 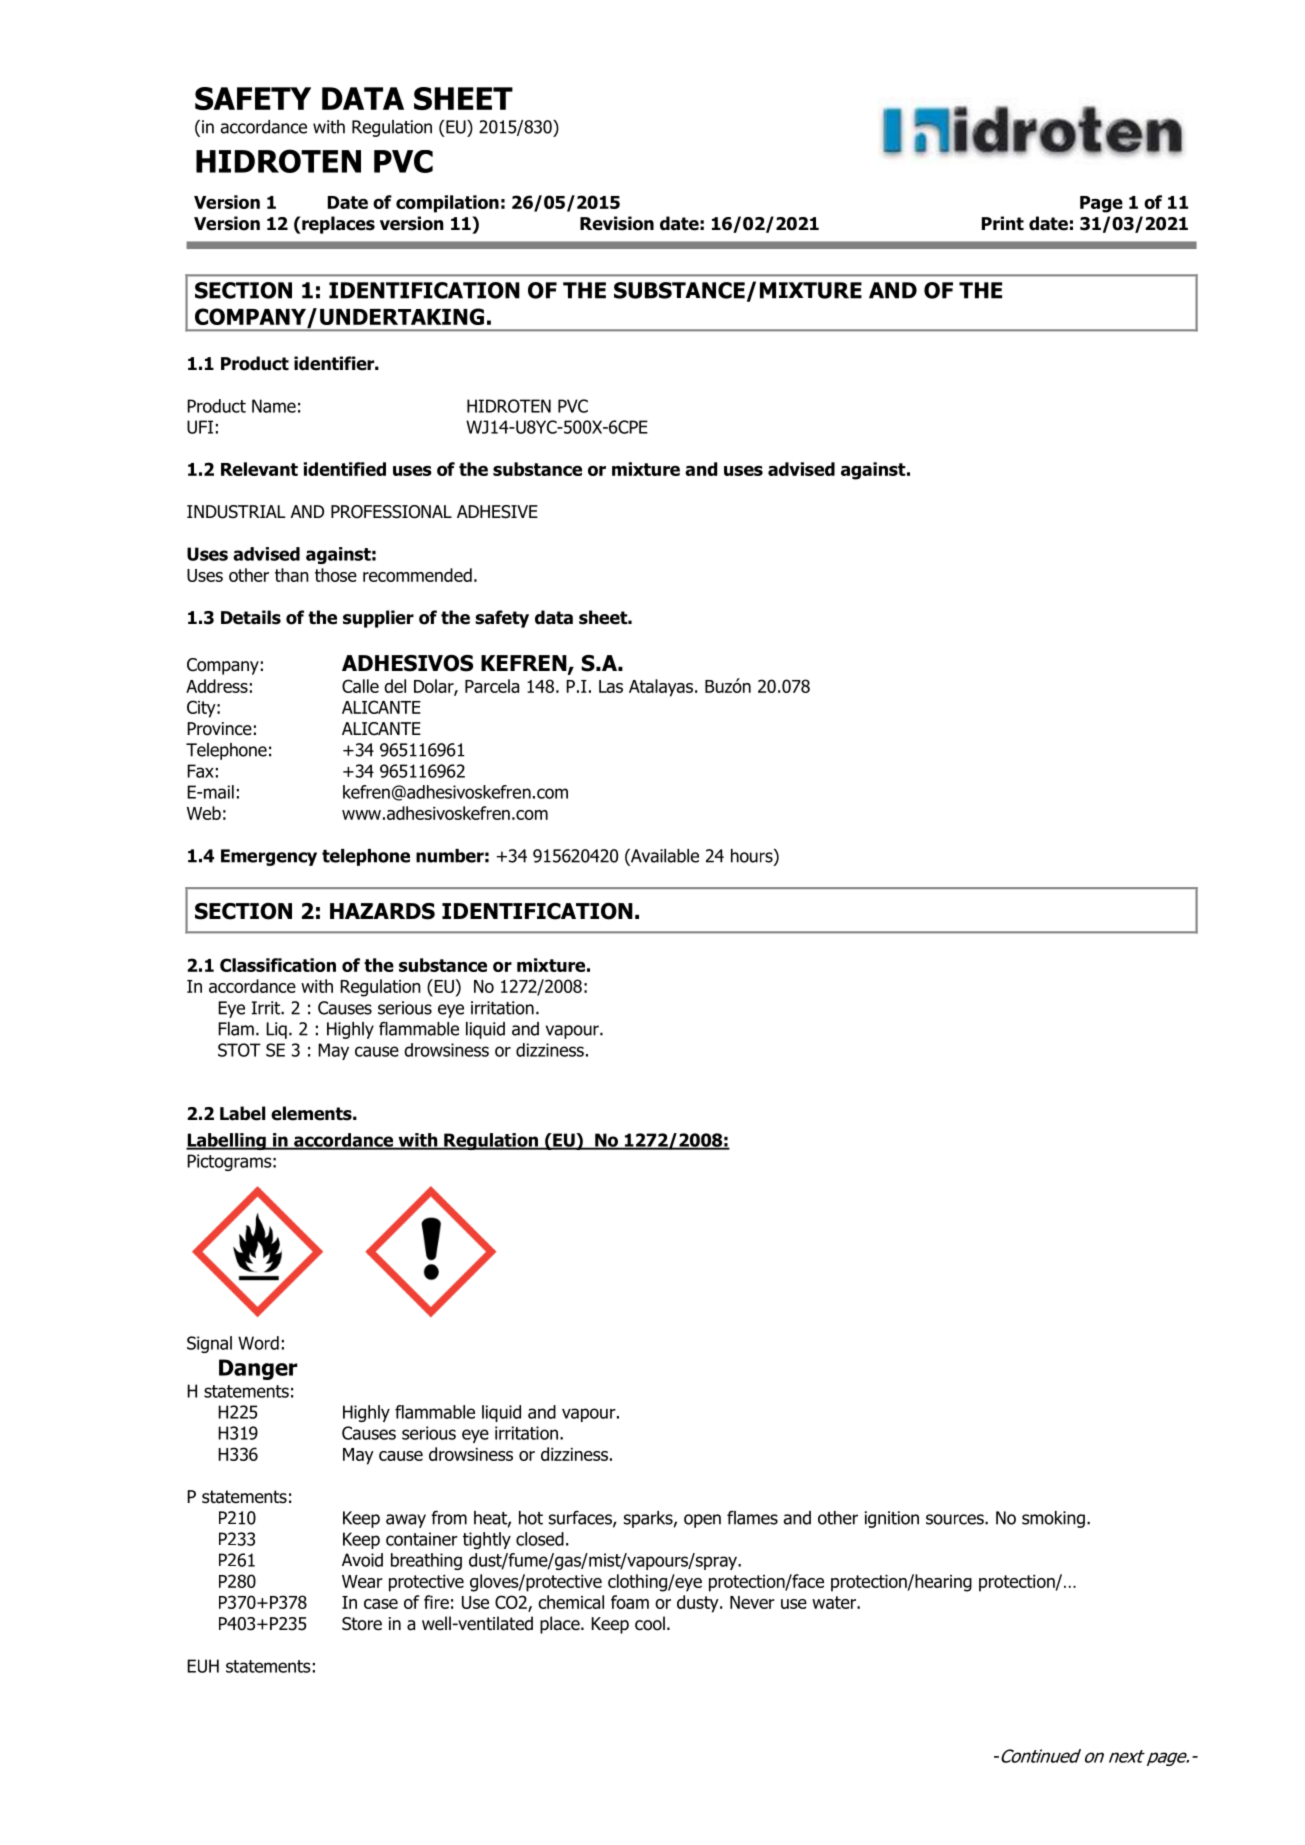 I want to click on compilation, so click(x=447, y=204).
